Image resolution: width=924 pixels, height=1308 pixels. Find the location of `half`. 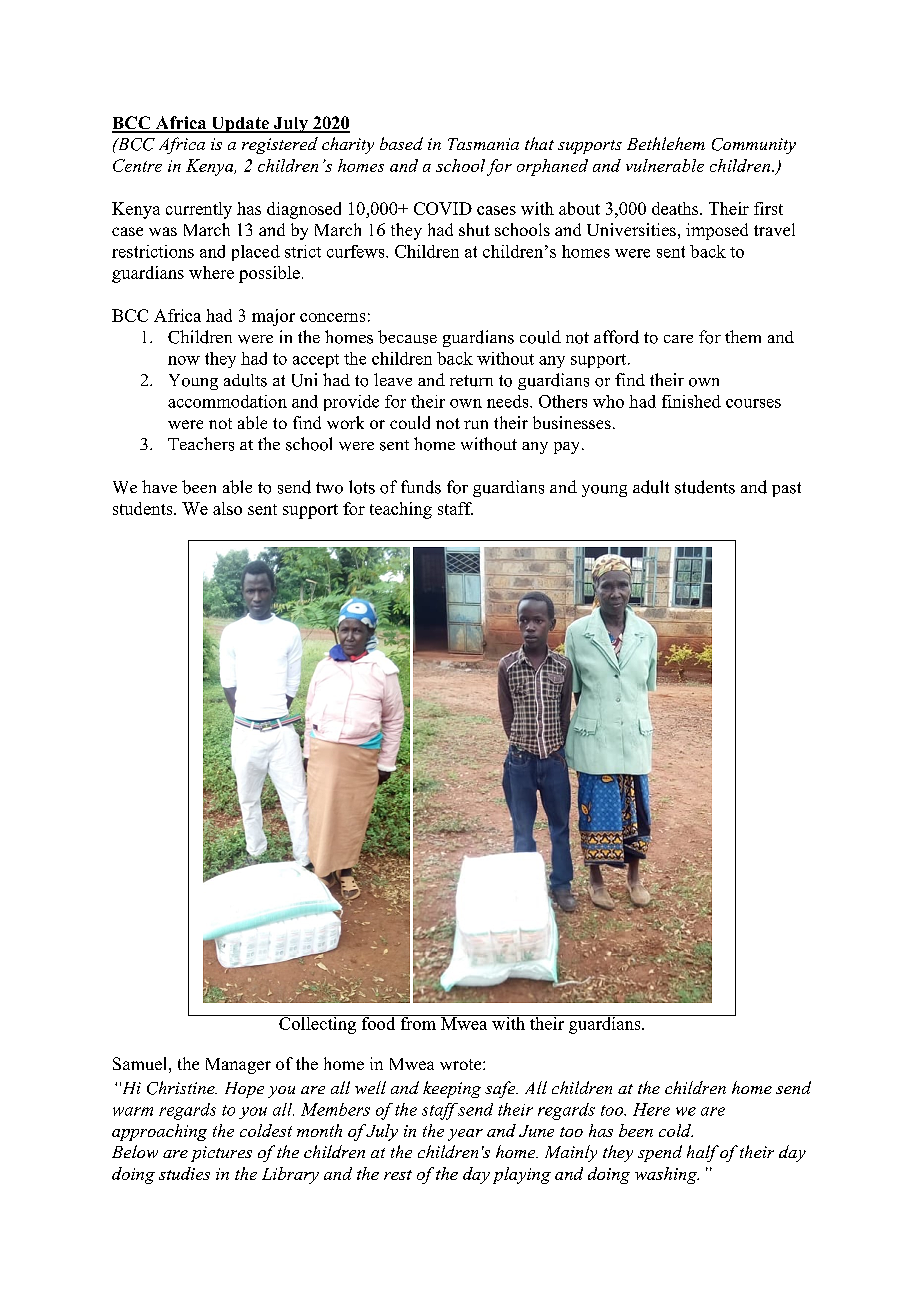

half is located at coordinates (703, 1153).
